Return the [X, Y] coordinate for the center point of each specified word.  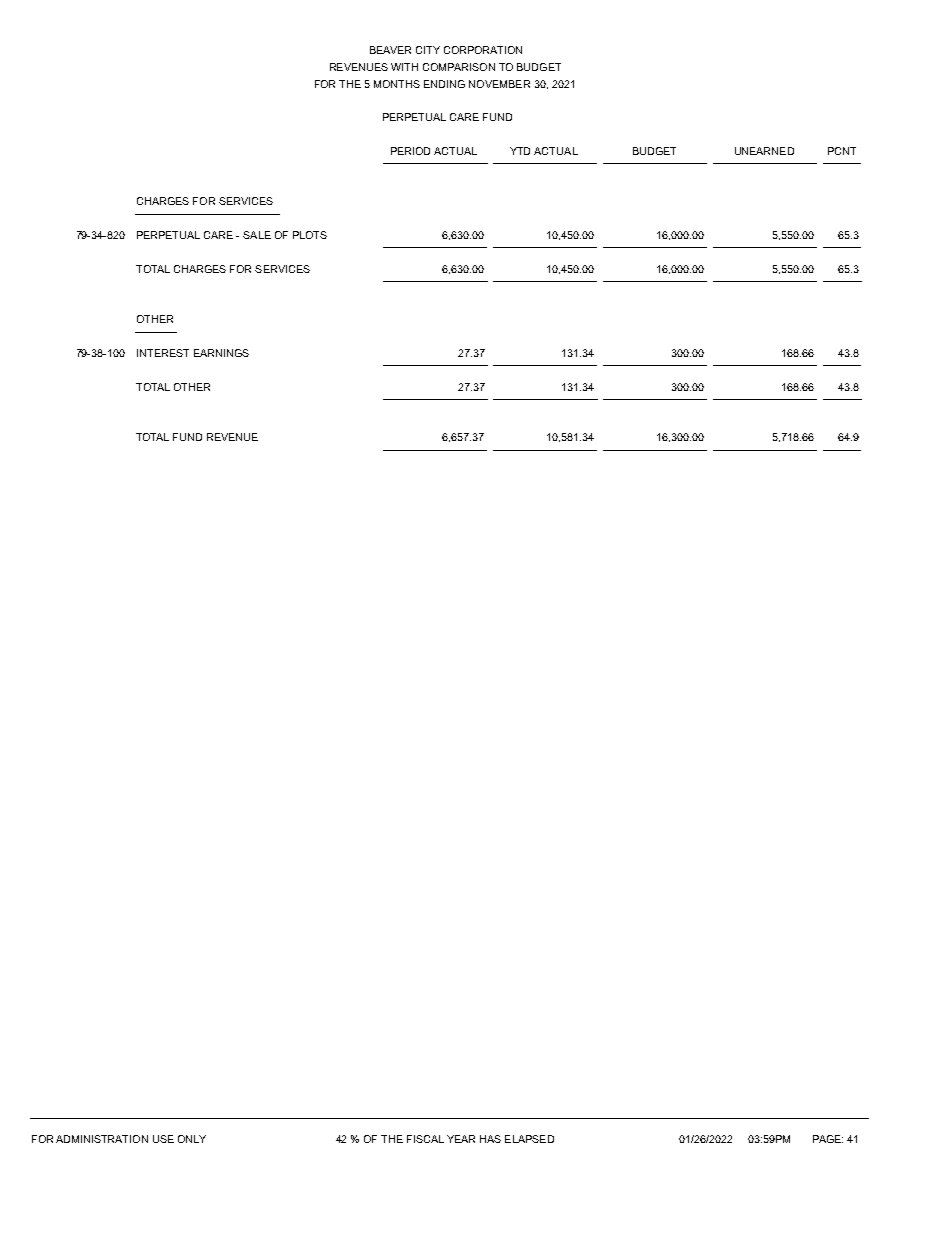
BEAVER [390, 50]
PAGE [828, 1139]
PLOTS [310, 235]
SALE [257, 235]
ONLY [192, 1139]
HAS [490, 1139]
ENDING [444, 84]
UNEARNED [764, 151]
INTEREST [163, 353]
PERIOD [410, 151]
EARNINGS [221, 353]
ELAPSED [529, 1139]
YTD [520, 151]
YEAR [461, 1139]
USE [163, 1139]
